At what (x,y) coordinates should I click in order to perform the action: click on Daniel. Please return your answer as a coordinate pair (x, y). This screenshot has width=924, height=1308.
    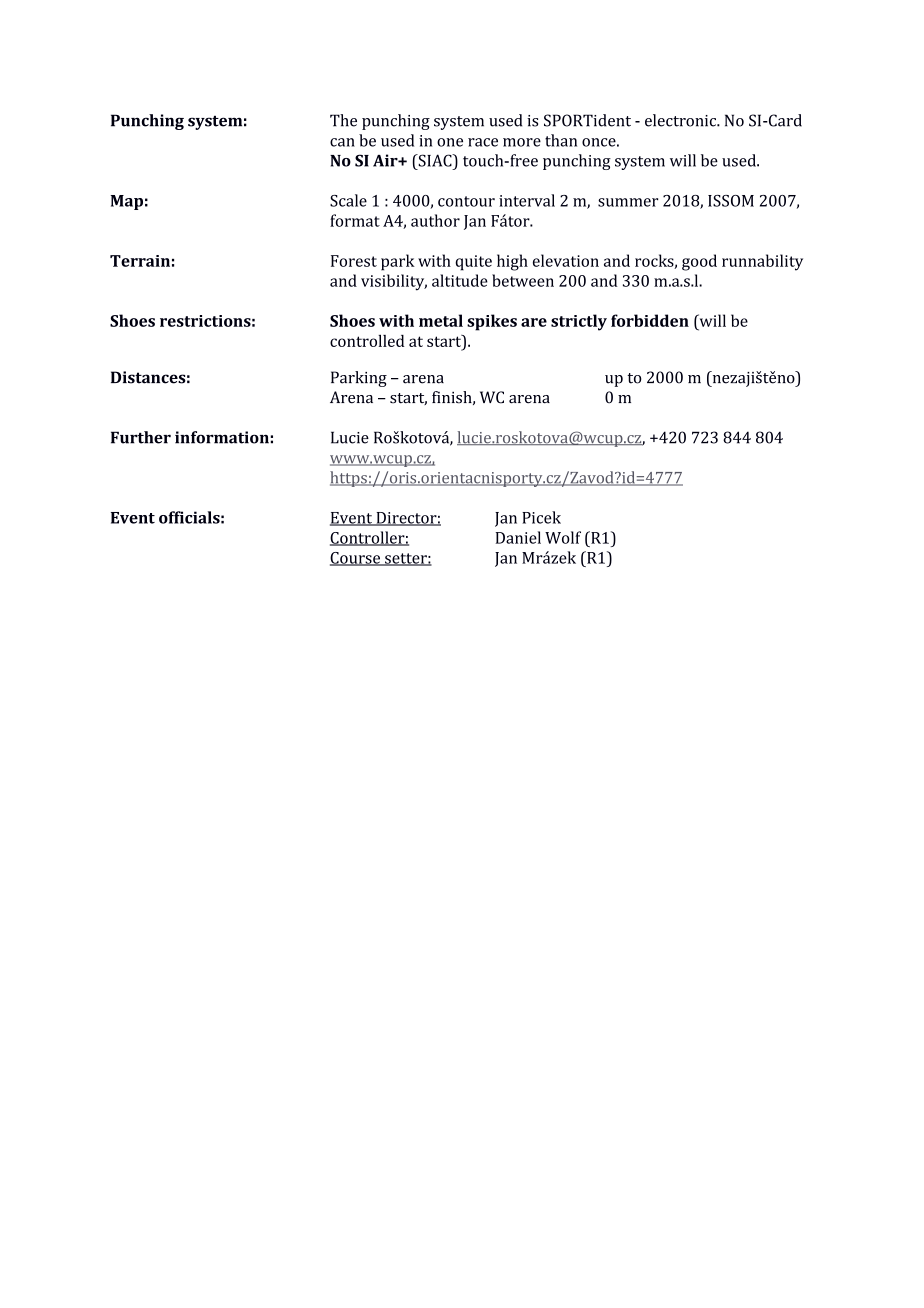
    Looking at the image, I should click on (518, 537).
